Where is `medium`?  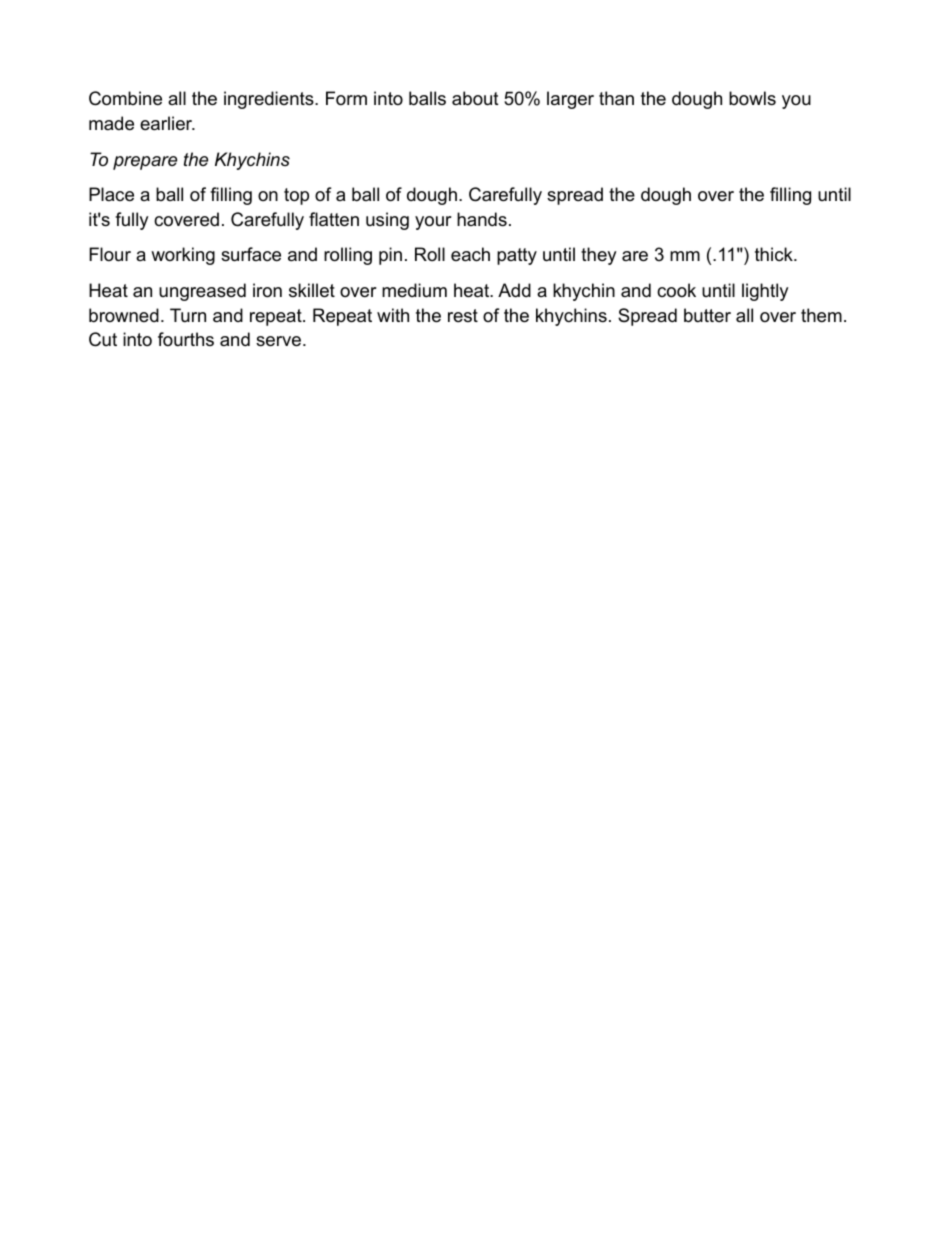
medium is located at coordinates (414, 290).
